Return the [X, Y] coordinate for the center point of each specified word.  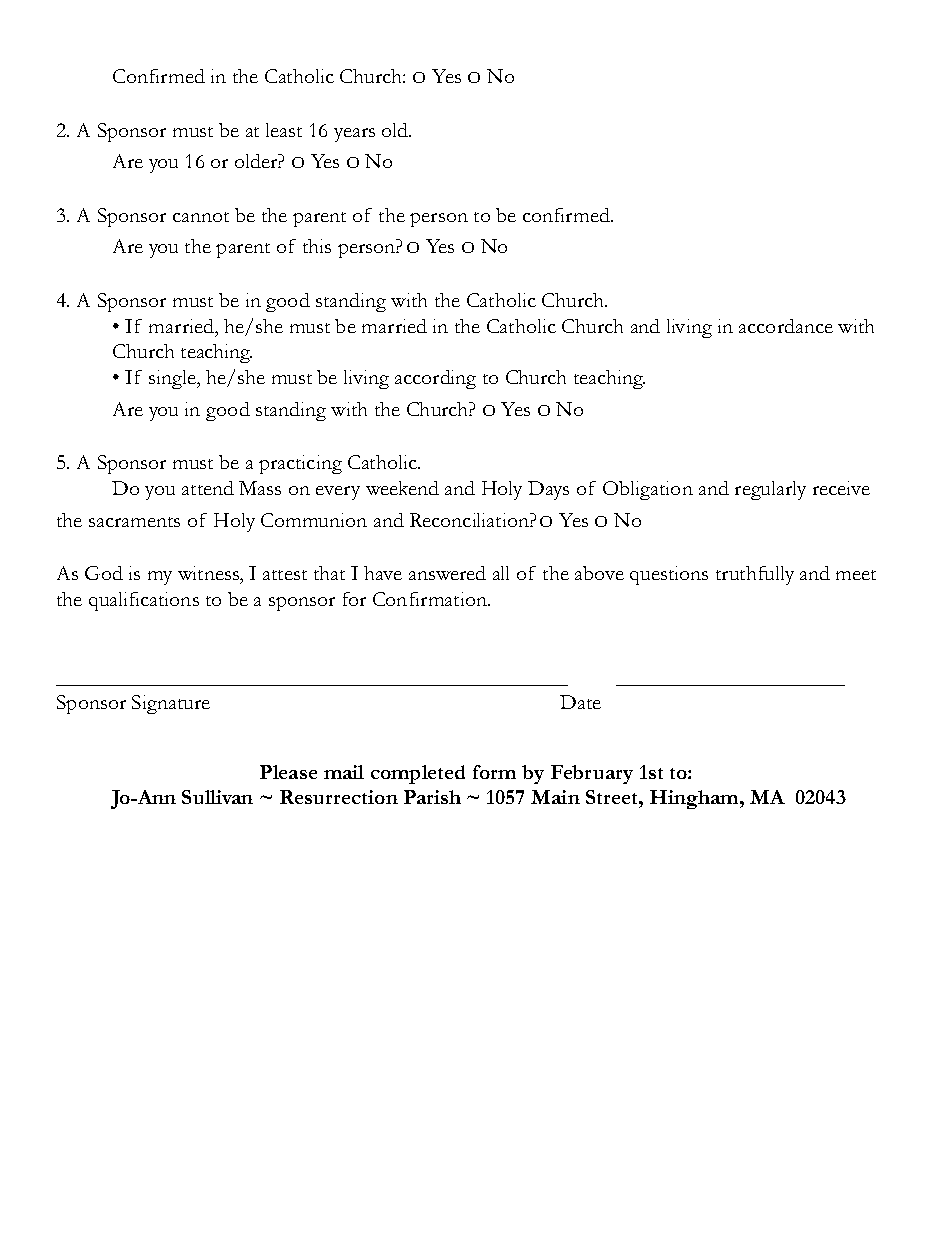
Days [548, 490]
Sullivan [217, 797]
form [494, 772]
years [354, 135]
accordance [786, 326]
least [284, 130]
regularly [770, 490]
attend [208, 488]
